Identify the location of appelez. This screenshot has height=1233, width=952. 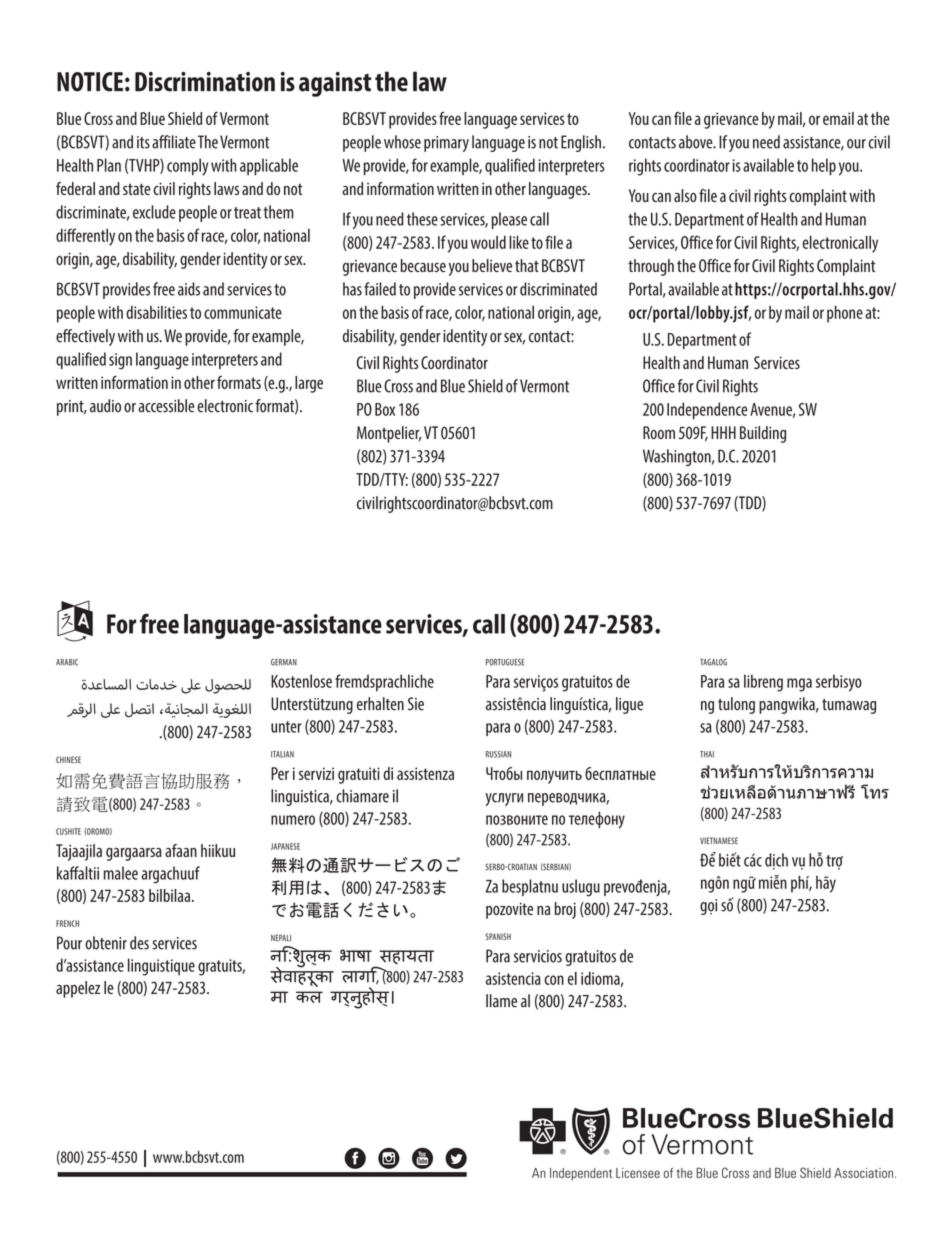
(78, 989).
